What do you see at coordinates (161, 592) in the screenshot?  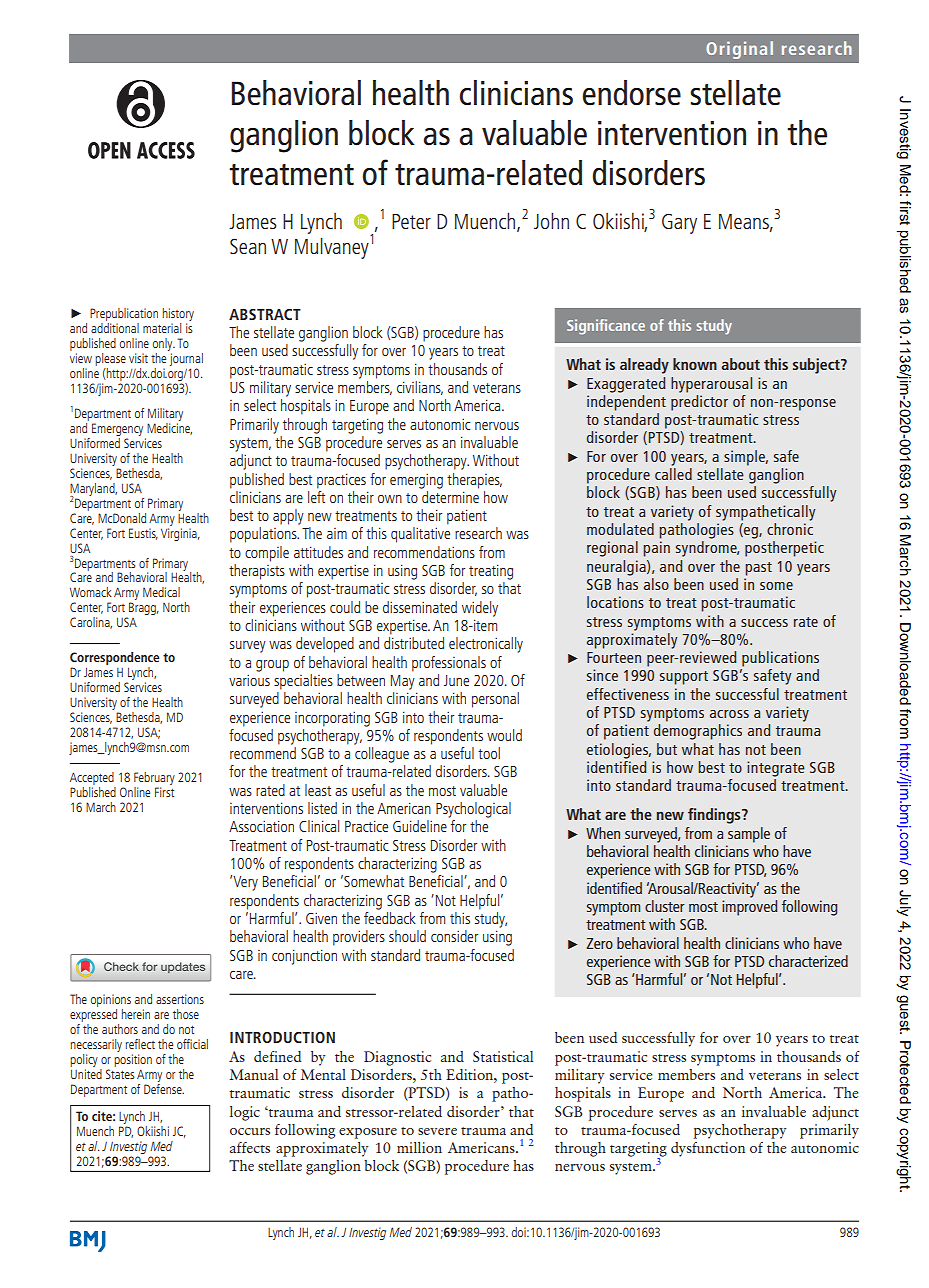 I see `Medical` at bounding box center [161, 592].
